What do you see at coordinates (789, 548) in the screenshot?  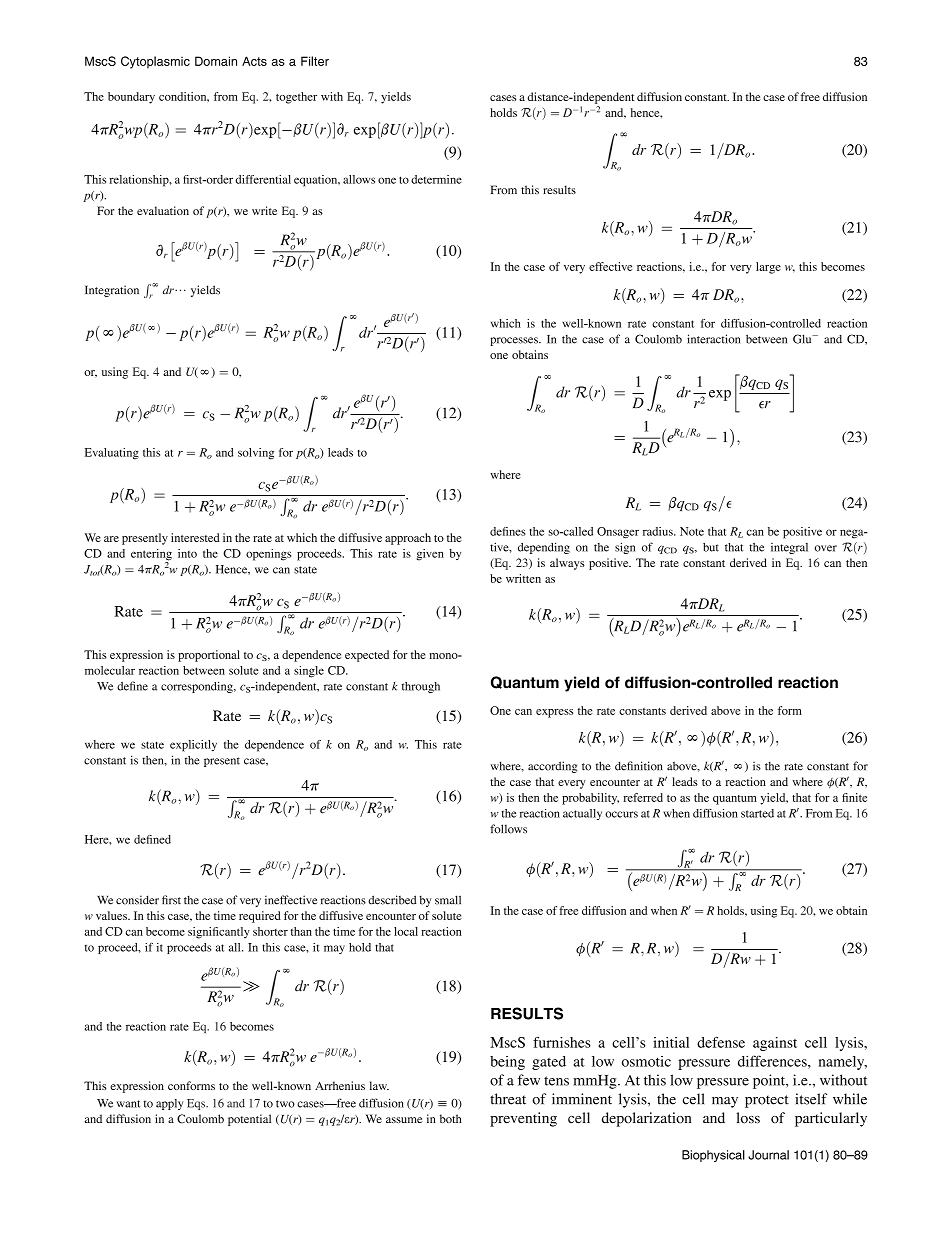 I see `integral` at bounding box center [789, 548].
